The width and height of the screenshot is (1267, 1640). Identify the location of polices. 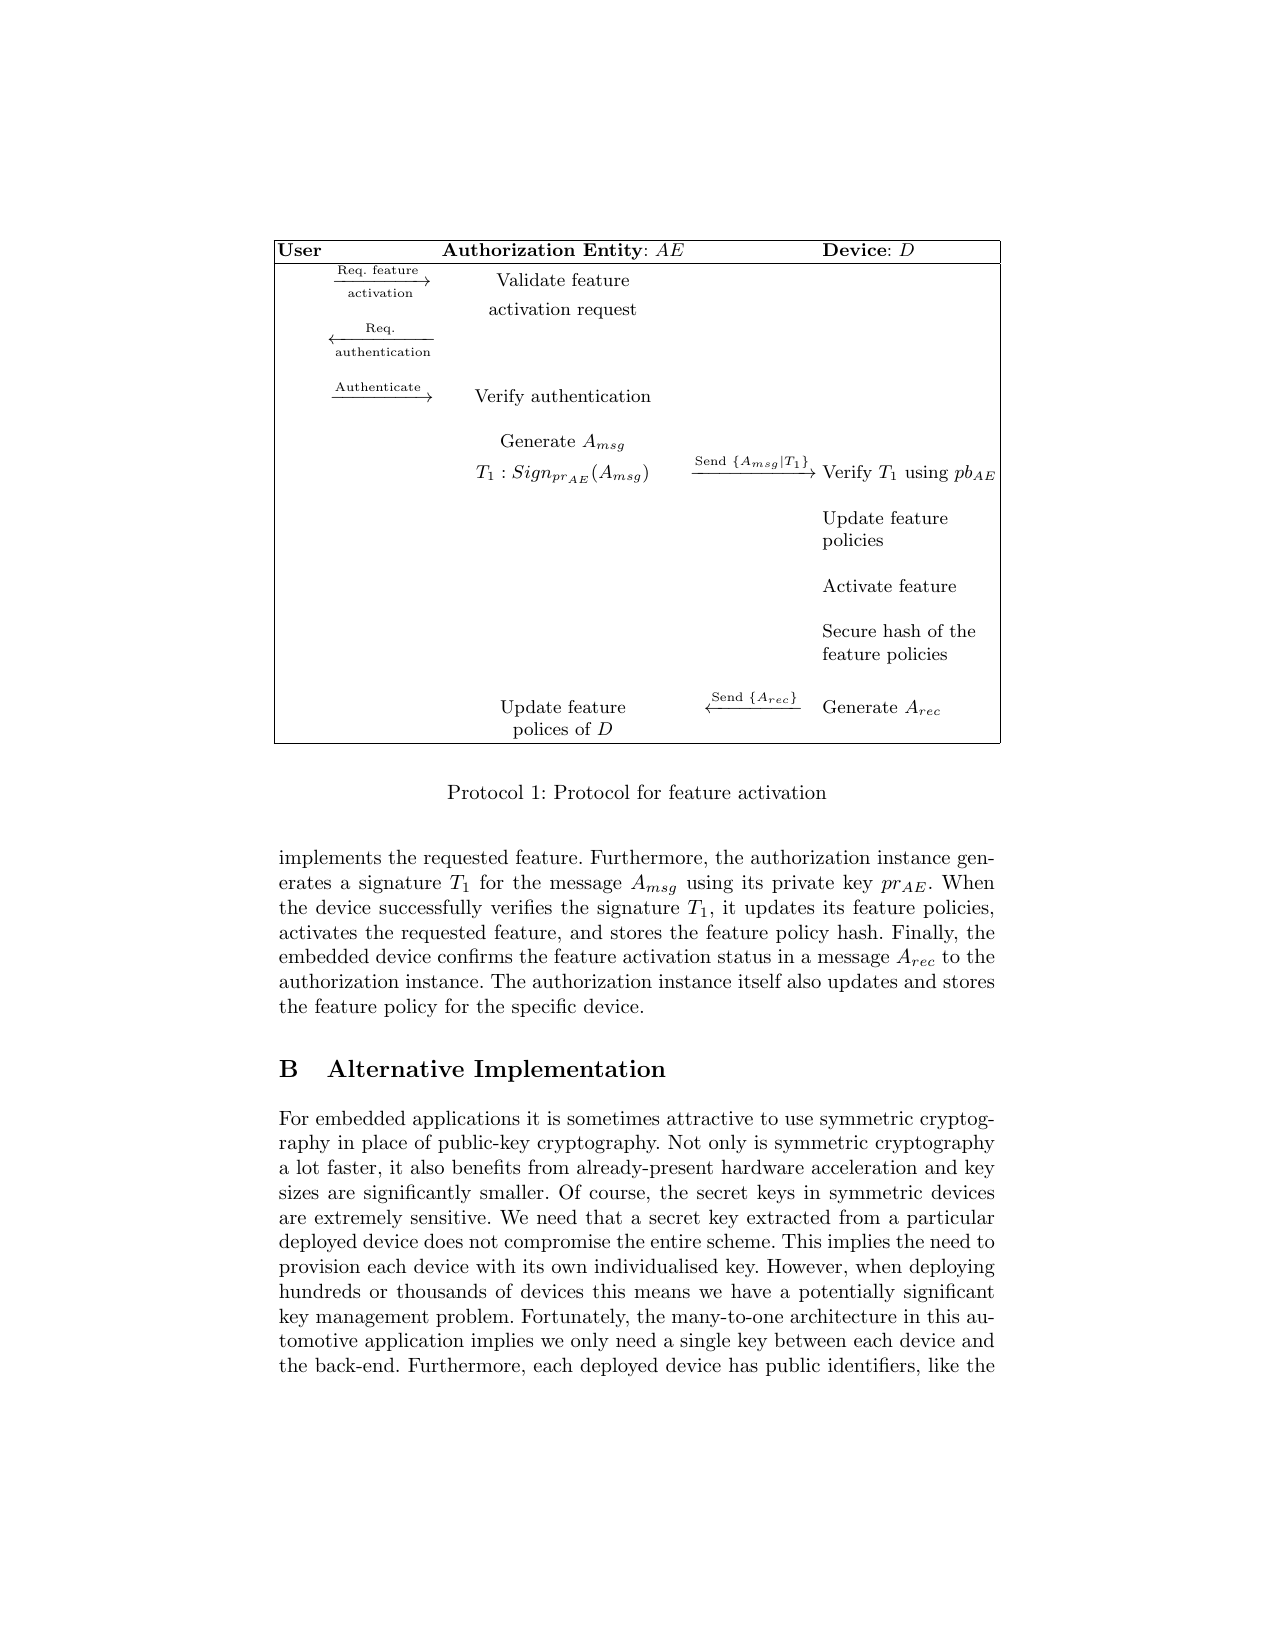
(540, 730).
